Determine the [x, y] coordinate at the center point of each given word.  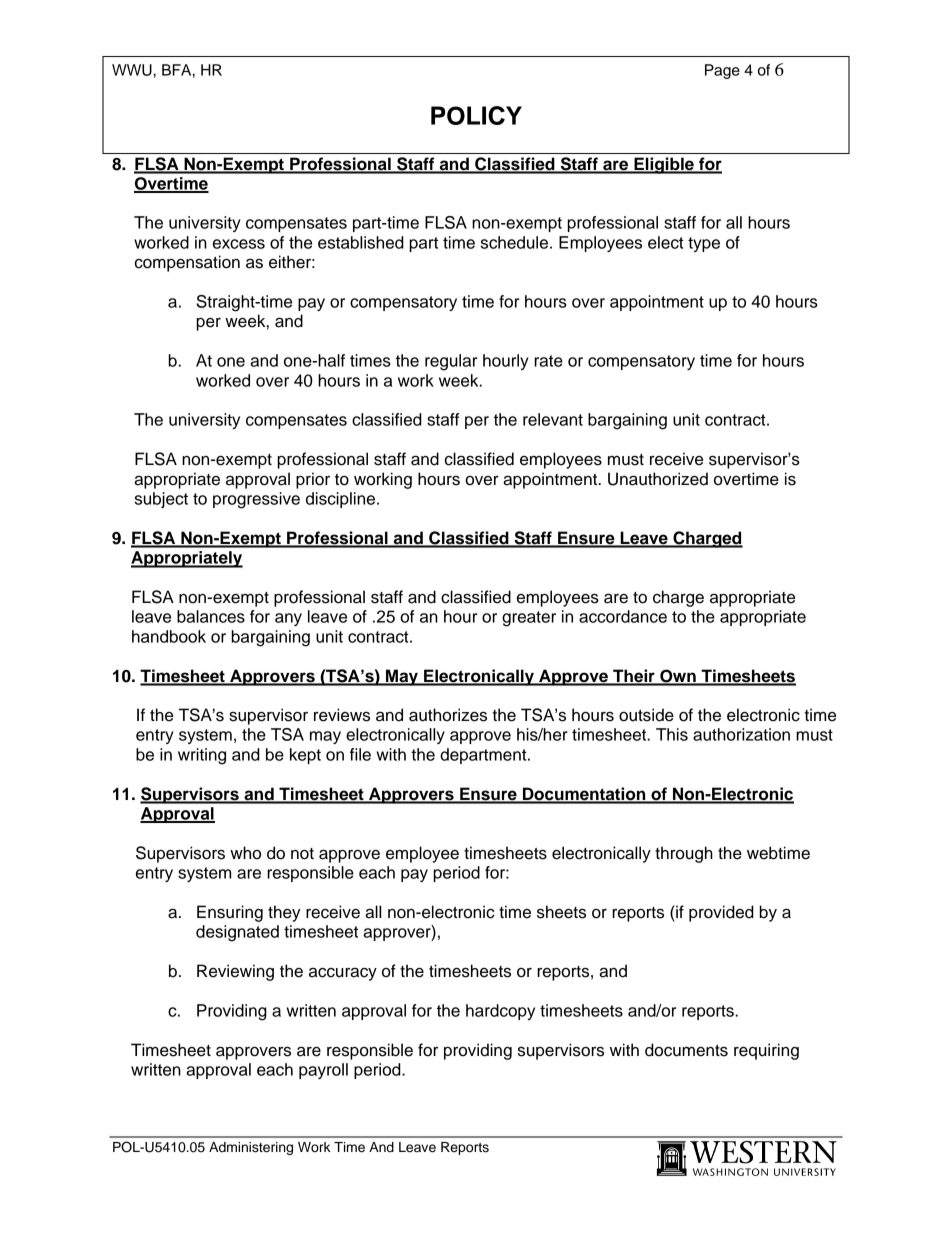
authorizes [448, 715]
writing [202, 756]
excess [239, 244]
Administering [251, 1148]
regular [451, 362]
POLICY [476, 115]
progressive [256, 500]
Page [722, 71]
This [672, 734]
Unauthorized [658, 479]
